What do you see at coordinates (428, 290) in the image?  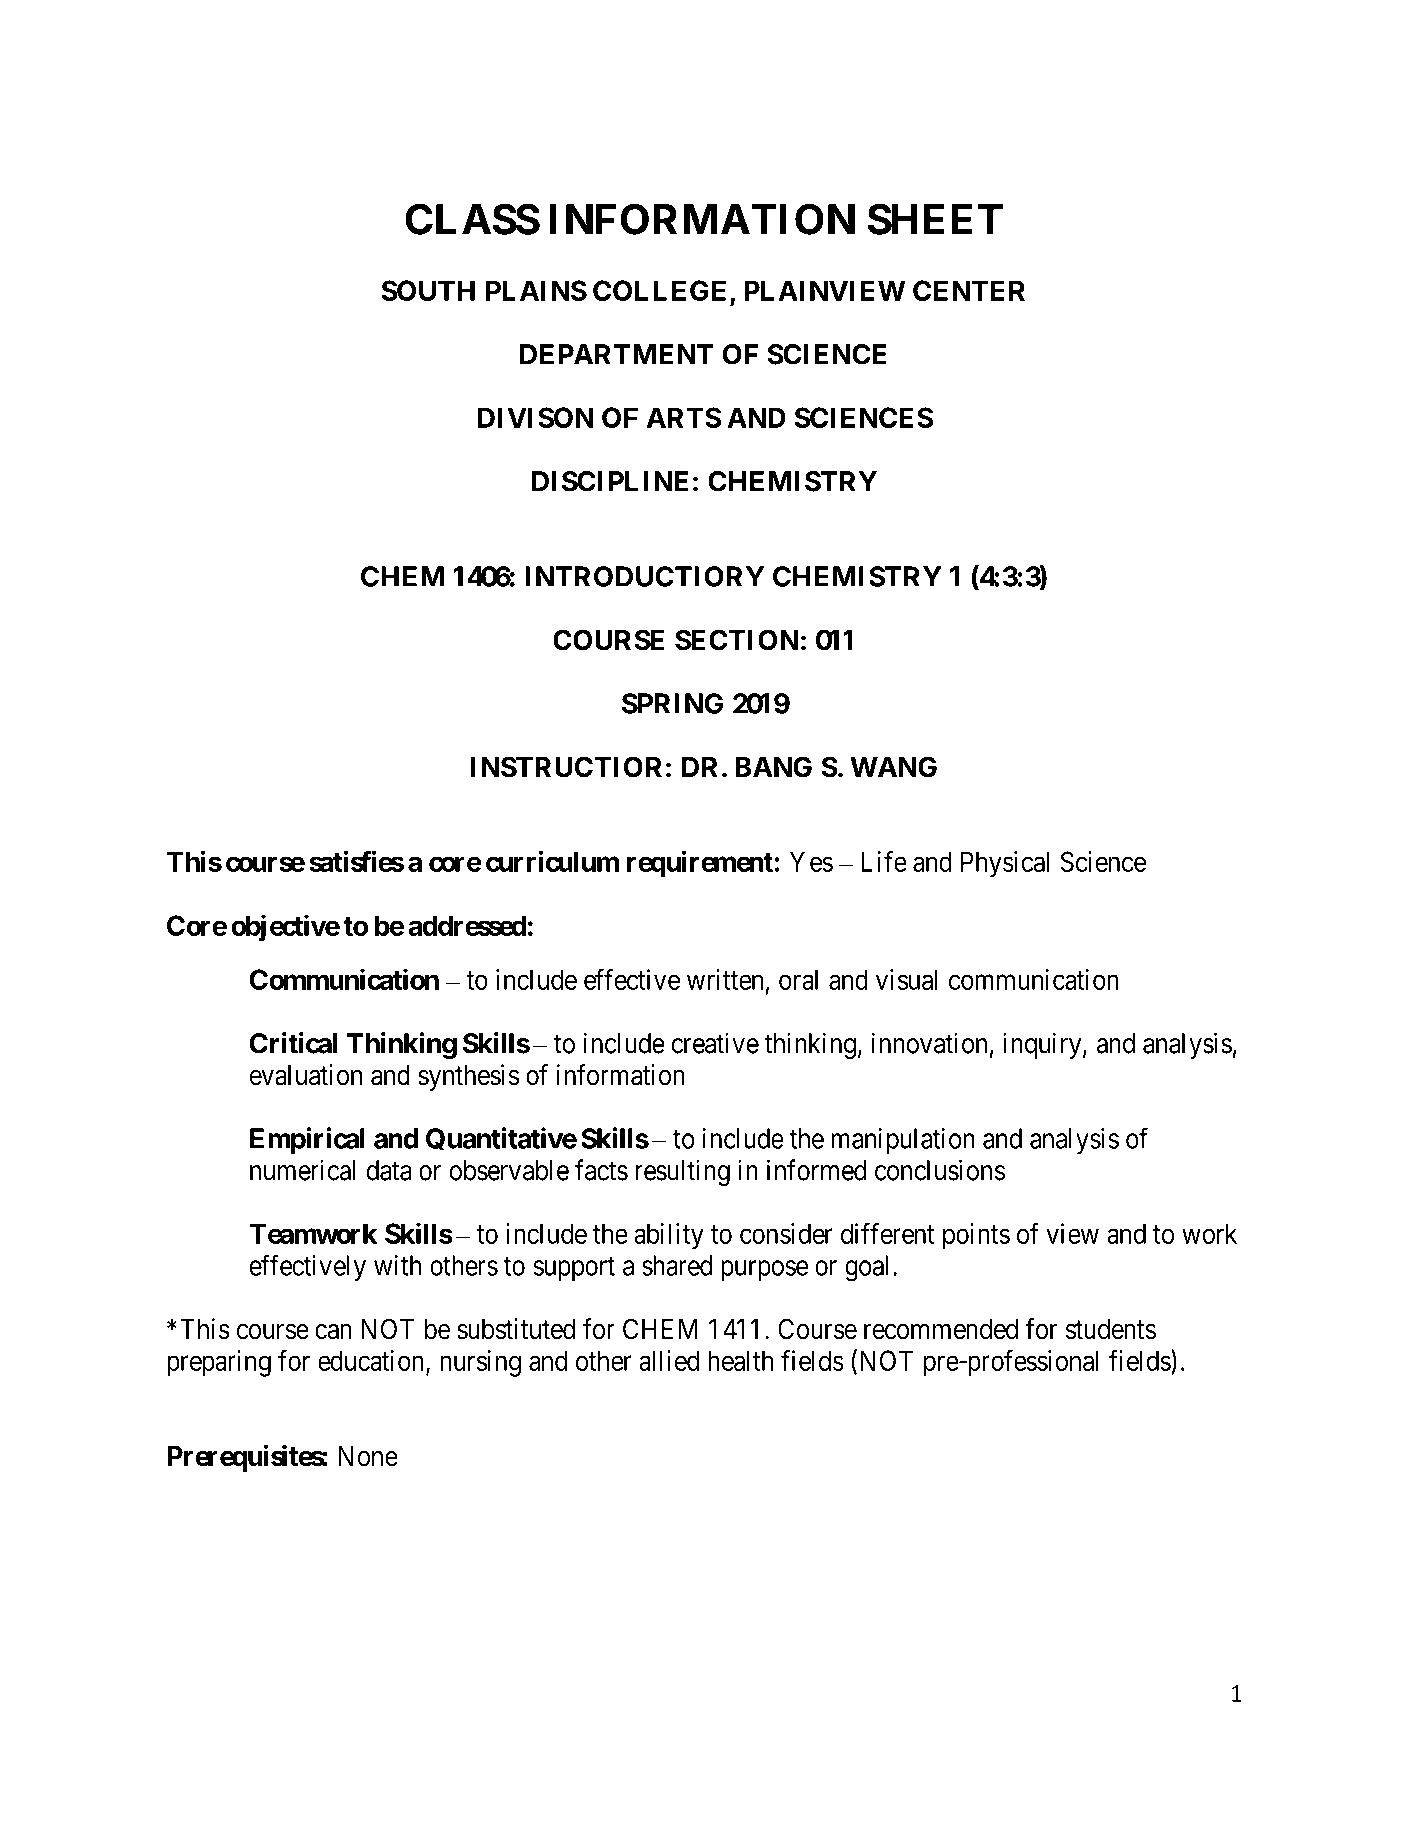 I see `SOUTH` at bounding box center [428, 290].
